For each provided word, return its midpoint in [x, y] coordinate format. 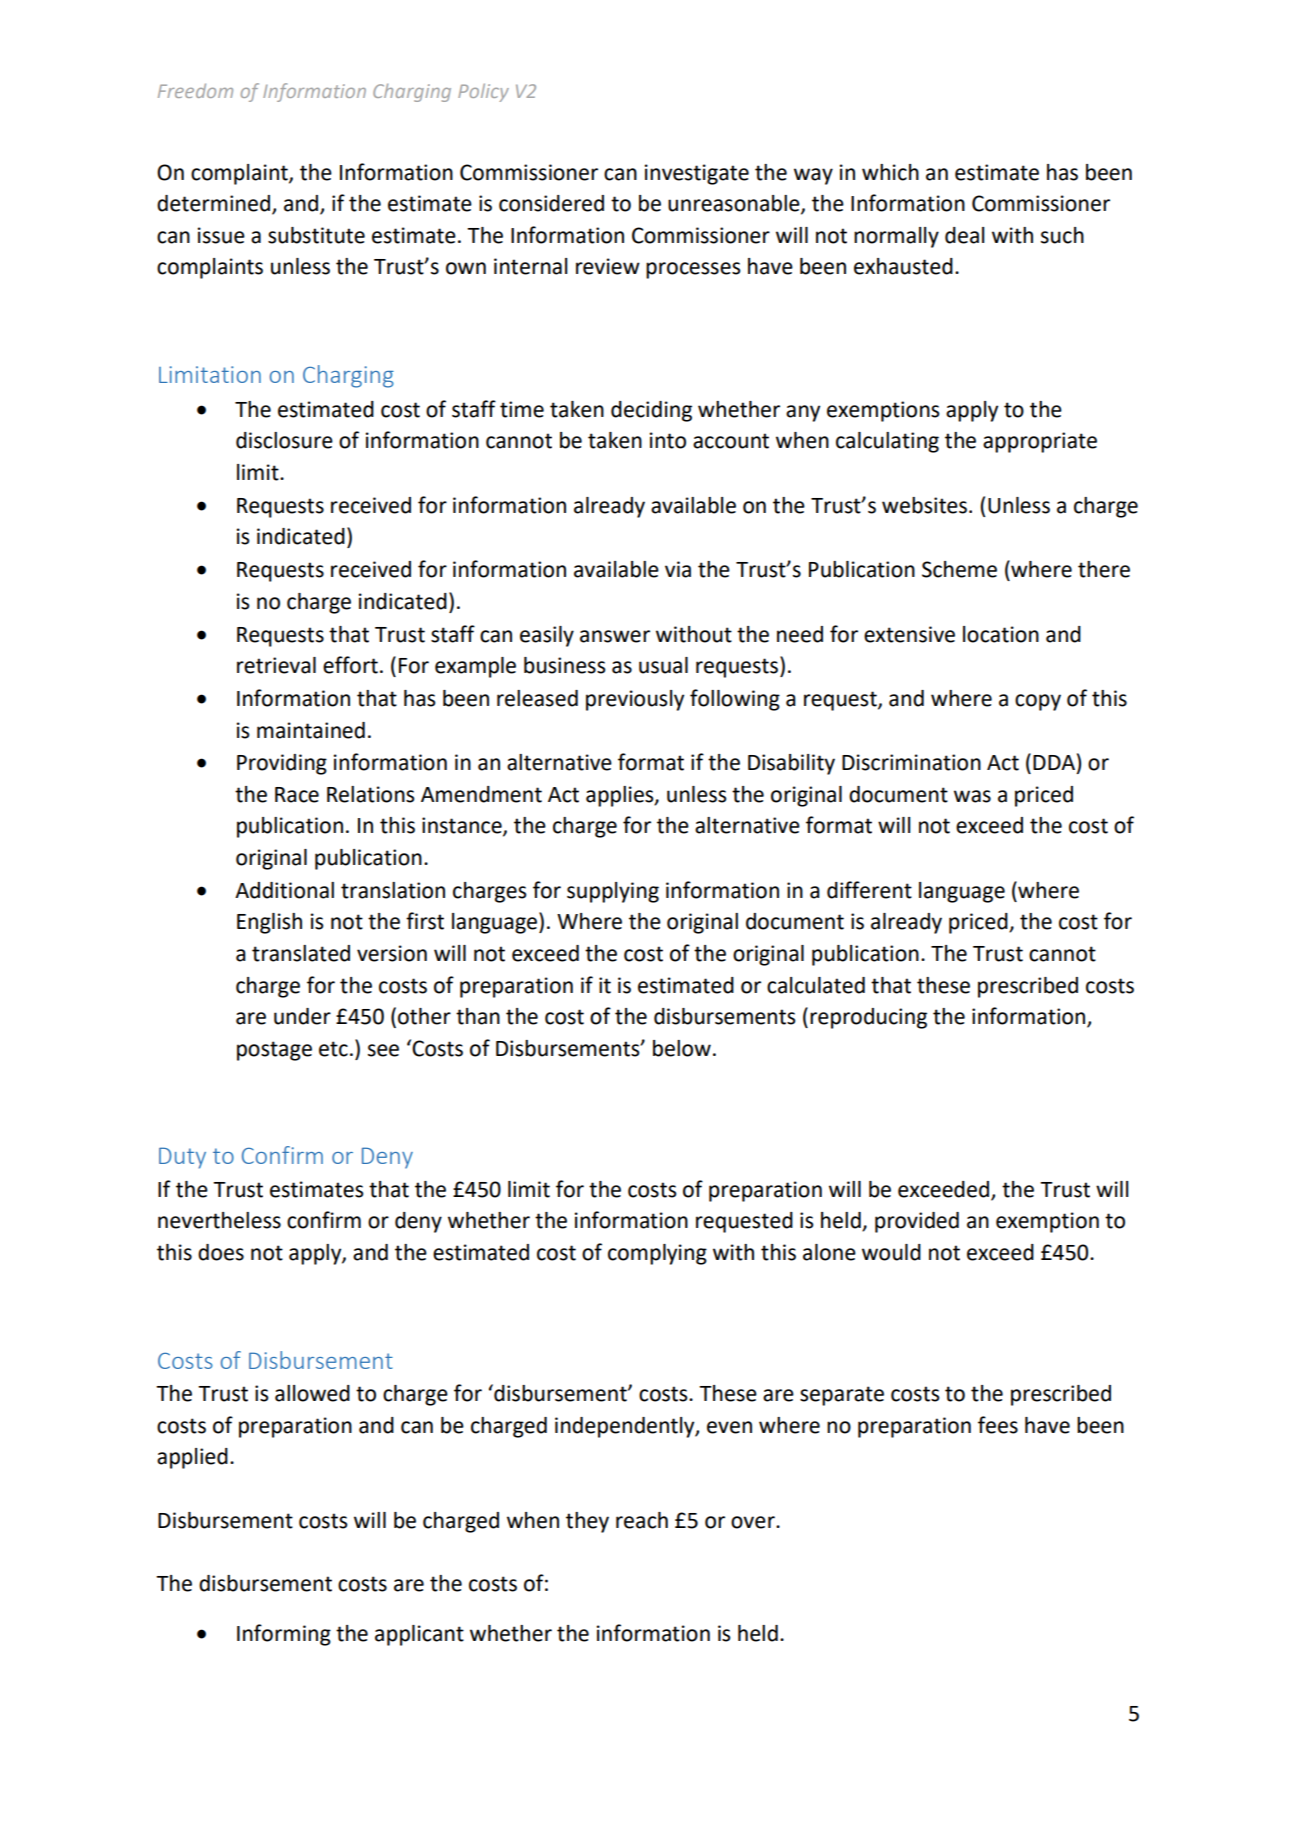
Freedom [195, 90]
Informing [284, 1635]
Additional [284, 890]
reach [642, 1520]
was [972, 796]
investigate [697, 174]
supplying [613, 892]
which [890, 172]
